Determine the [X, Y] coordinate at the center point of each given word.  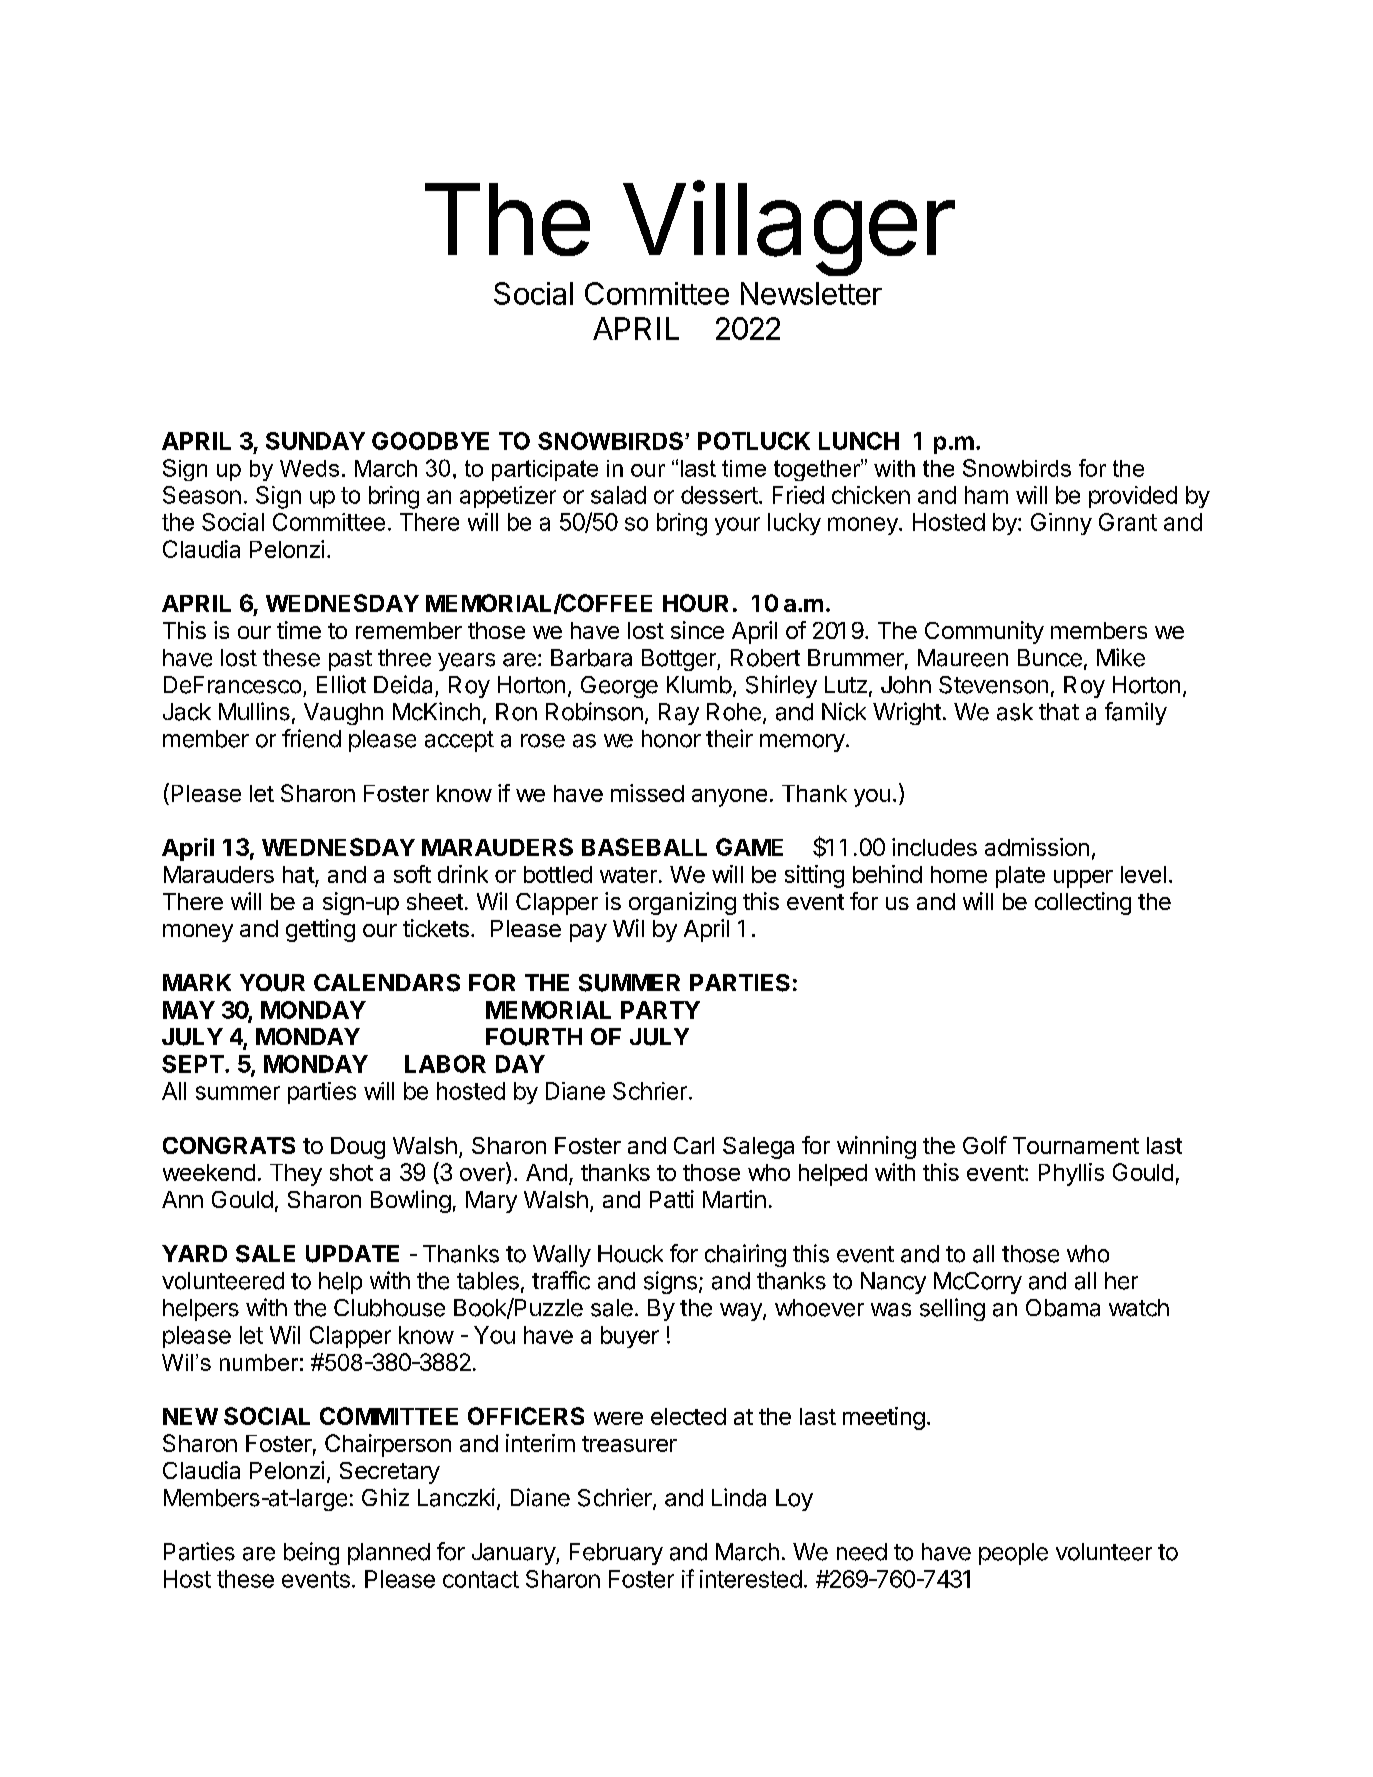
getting [320, 930]
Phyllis [1071, 1174]
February [616, 1554]
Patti [672, 1199]
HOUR [695, 603]
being [311, 1553]
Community [984, 632]
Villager [789, 228]
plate [1020, 877]
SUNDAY [315, 441]
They [296, 1175]
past [350, 660]
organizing [682, 903]
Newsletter [811, 293]
